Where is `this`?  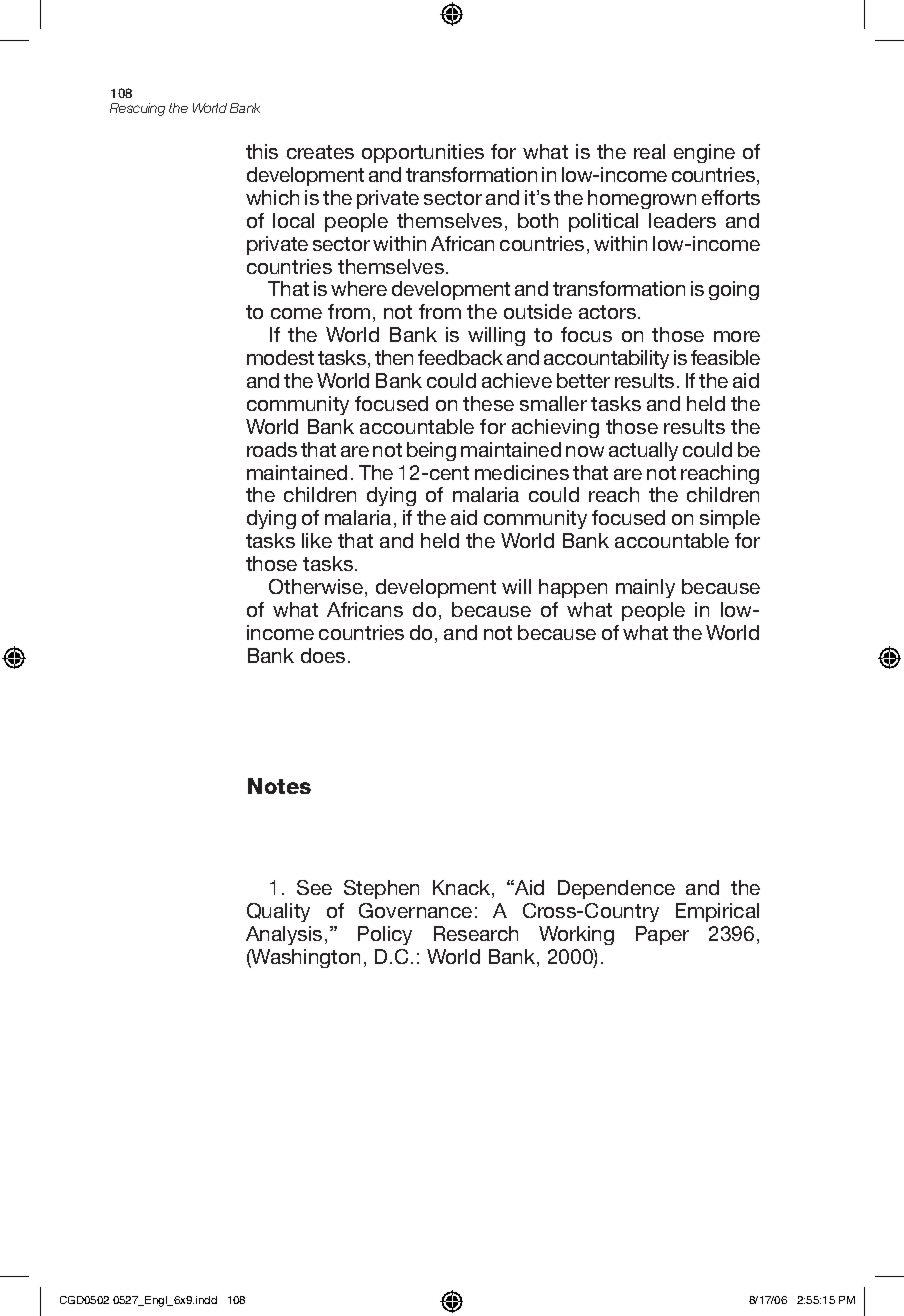 this is located at coordinates (262, 151).
